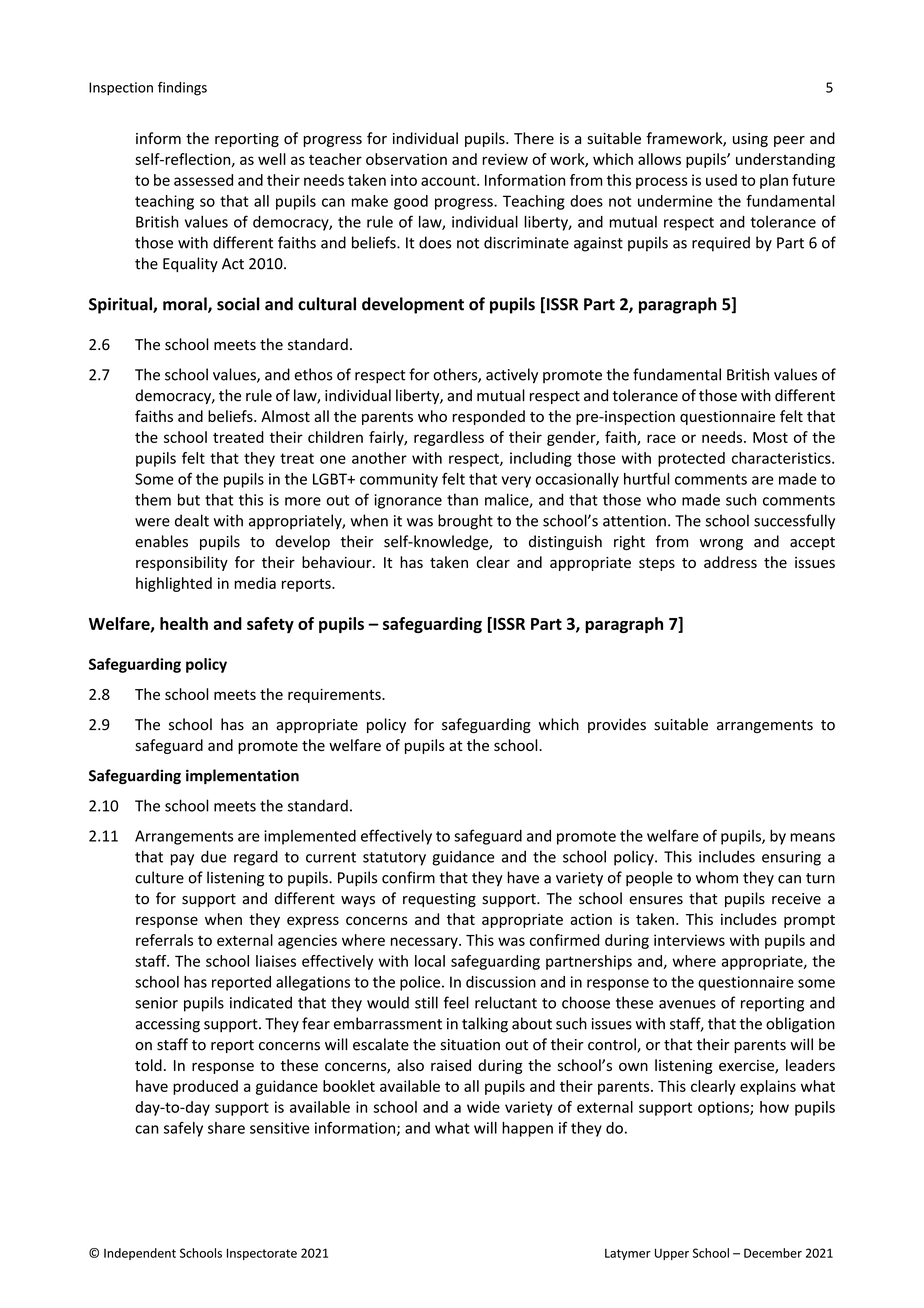 The width and height of the document is (924, 1308). Describe the element at coordinates (730, 562) in the document. I see `address` at that location.
